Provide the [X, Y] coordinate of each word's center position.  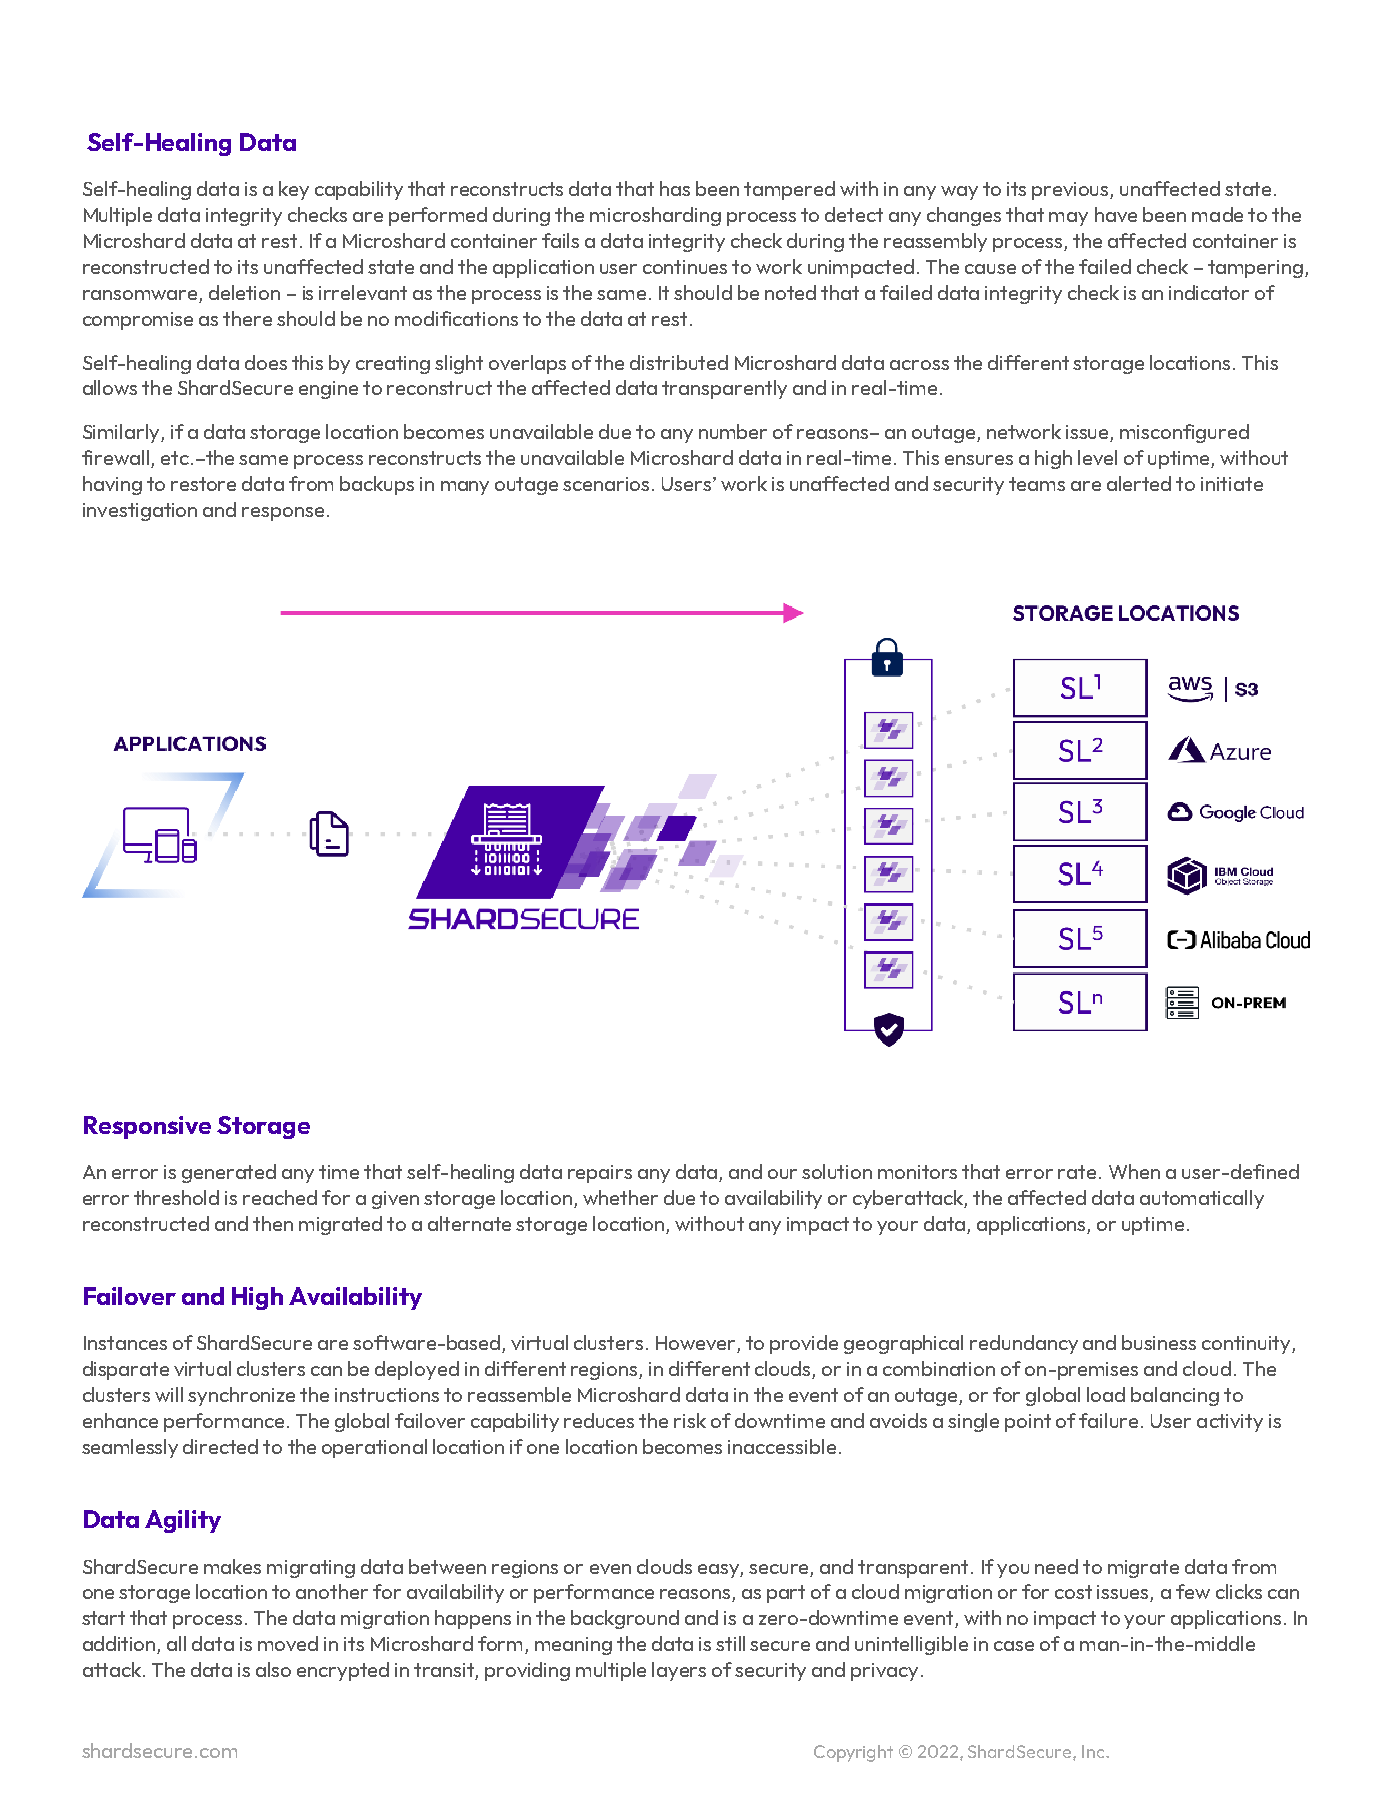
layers [679, 1671]
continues [685, 267]
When [1134, 1171]
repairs [600, 1174]
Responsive [147, 1127]
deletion [244, 292]
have [1116, 214]
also [273, 1669]
